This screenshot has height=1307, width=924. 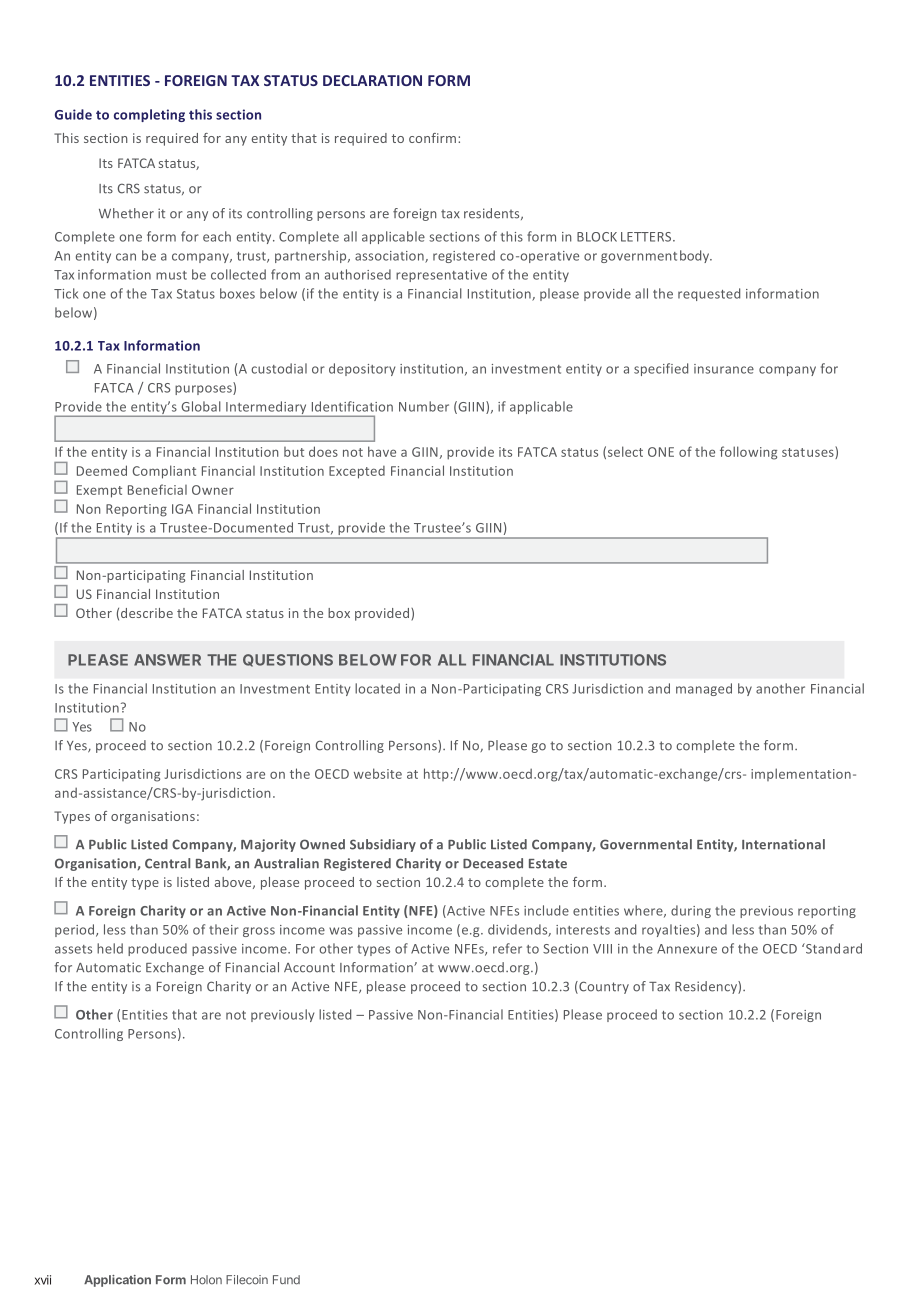 What do you see at coordinates (149, 115) in the screenshot?
I see `completing` at bounding box center [149, 115].
